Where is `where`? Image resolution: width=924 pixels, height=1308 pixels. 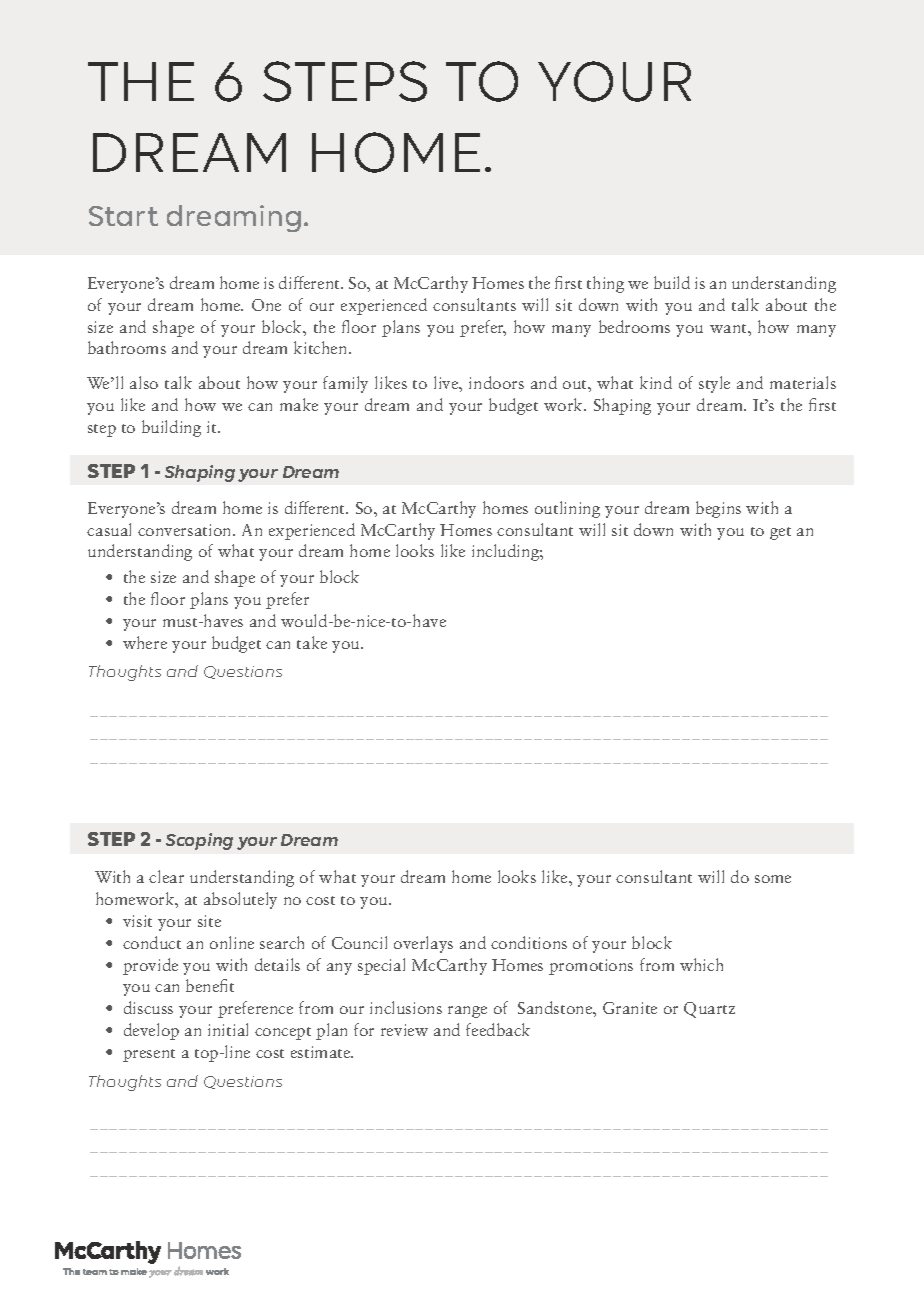
where is located at coordinates (145, 642).
